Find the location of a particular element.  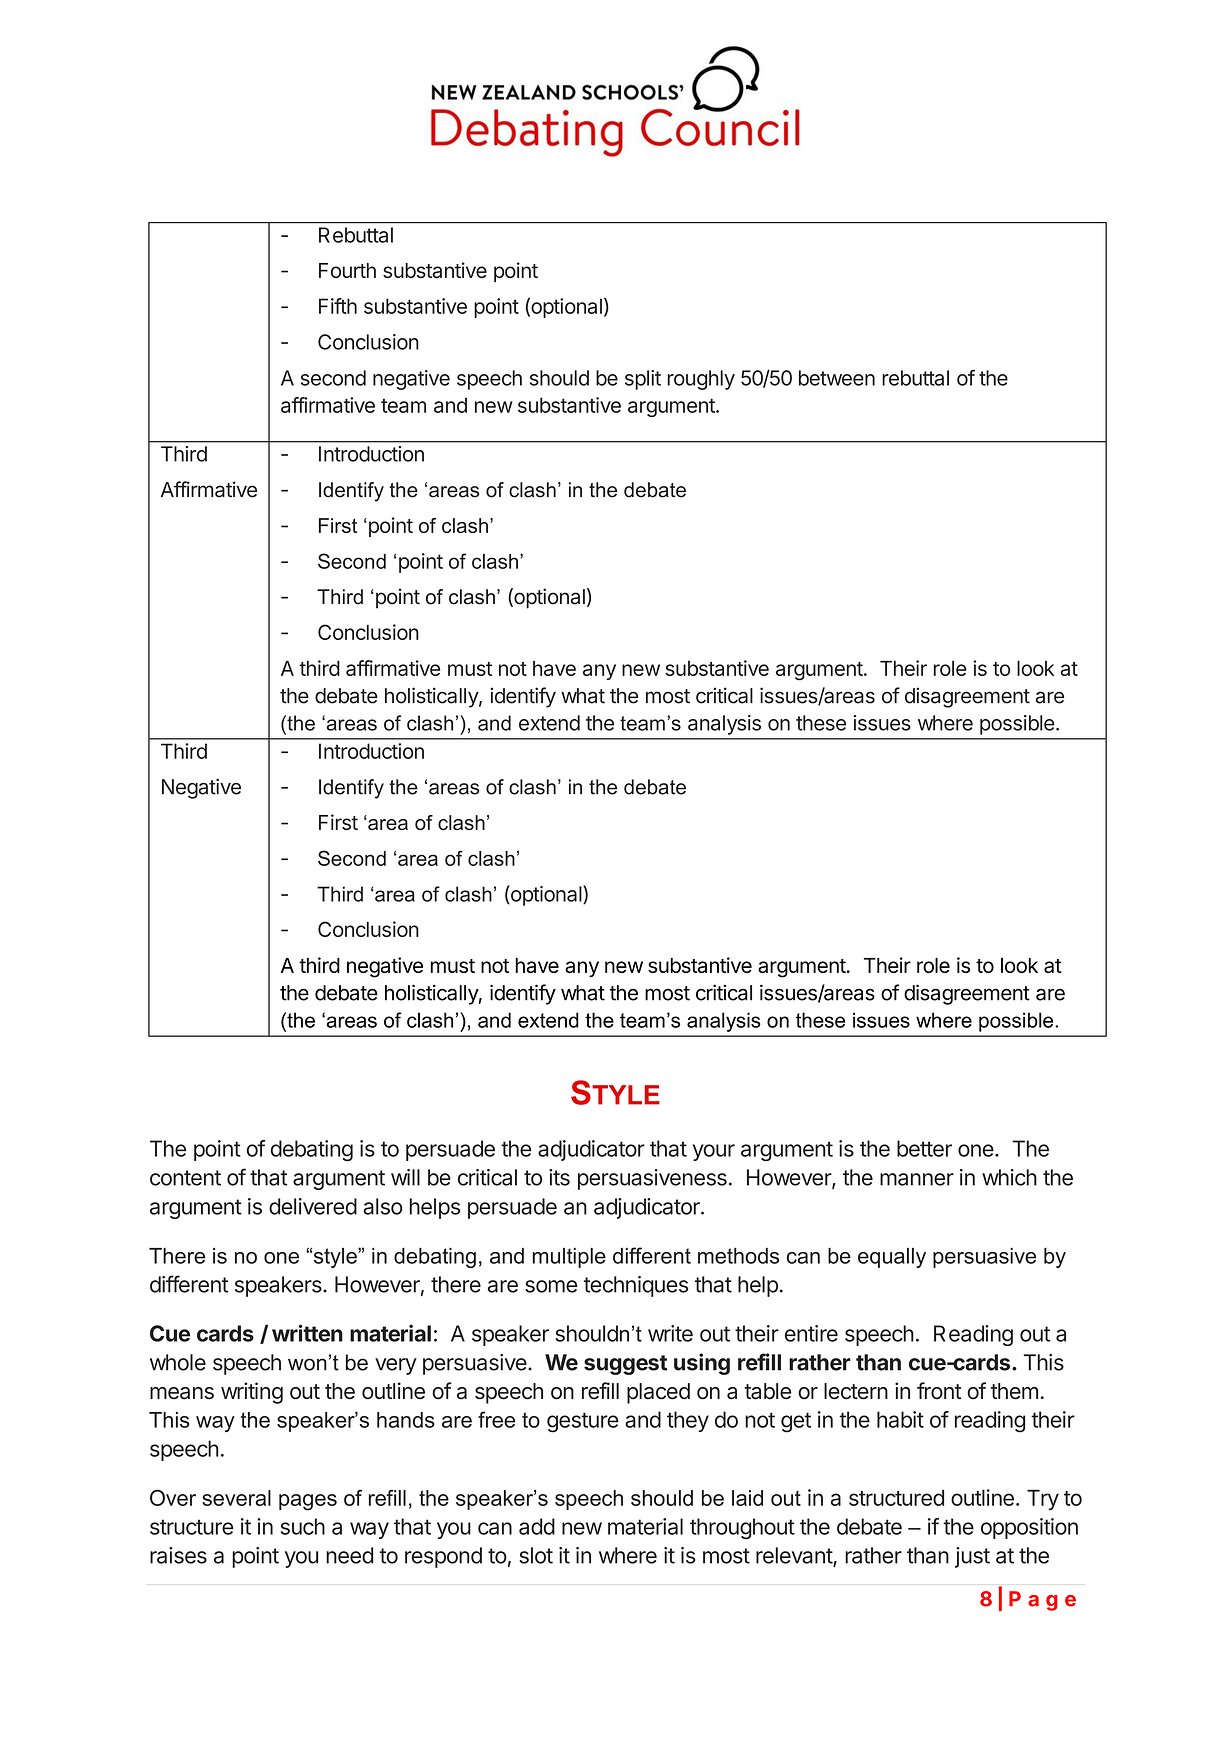

add is located at coordinates (537, 1526).
